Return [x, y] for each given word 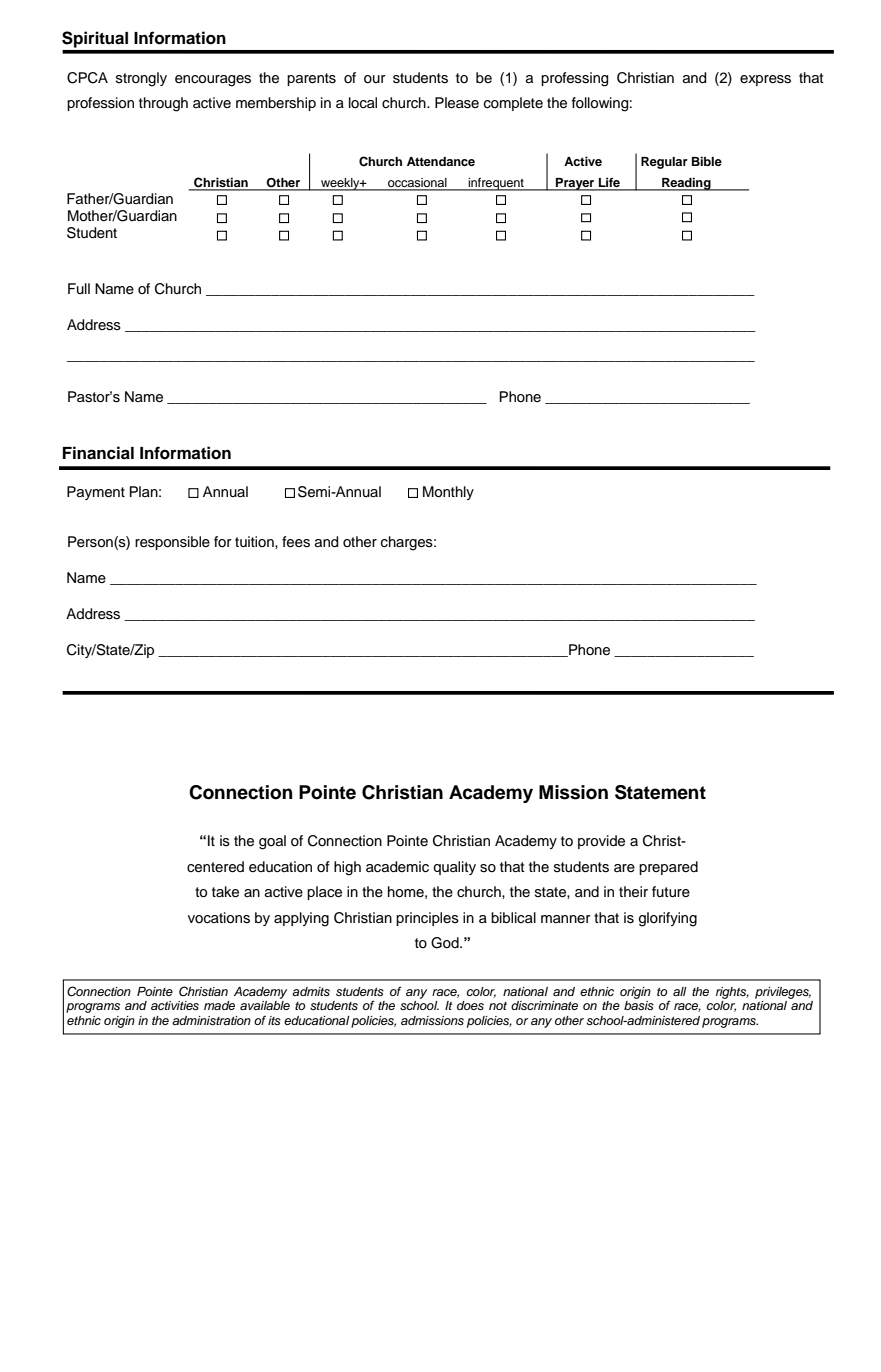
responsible [172, 543]
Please [457, 103]
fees [296, 542]
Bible [707, 161]
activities [175, 1005]
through [163, 104]
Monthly [448, 493]
